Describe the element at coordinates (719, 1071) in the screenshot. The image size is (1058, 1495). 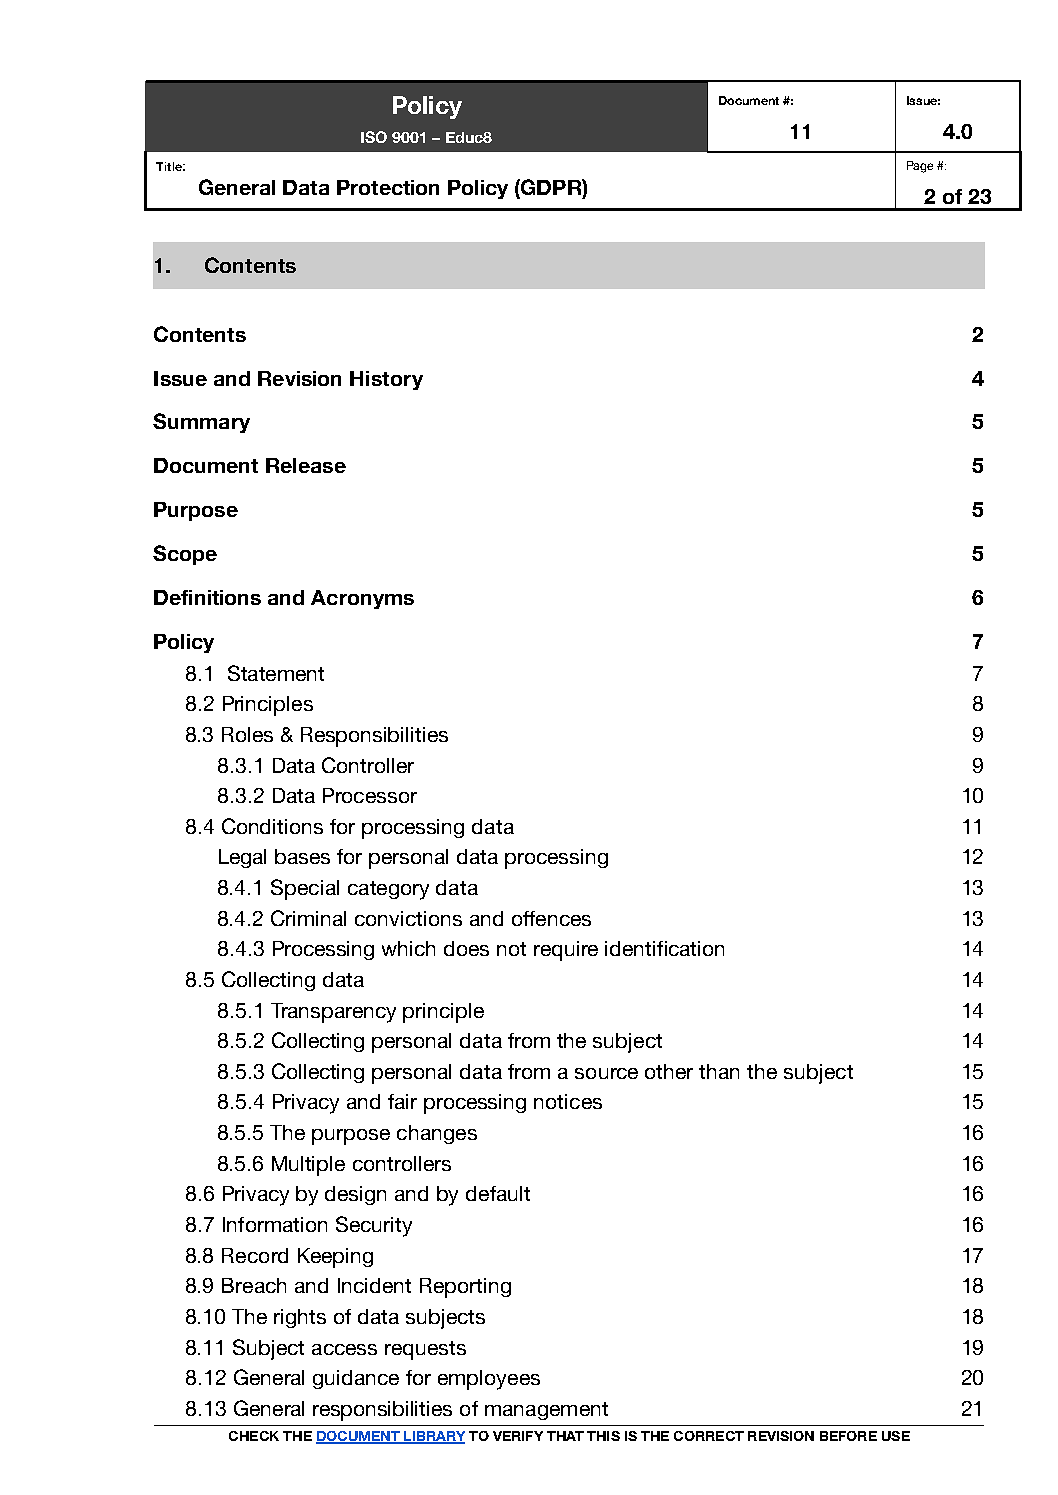
I see `than` at that location.
